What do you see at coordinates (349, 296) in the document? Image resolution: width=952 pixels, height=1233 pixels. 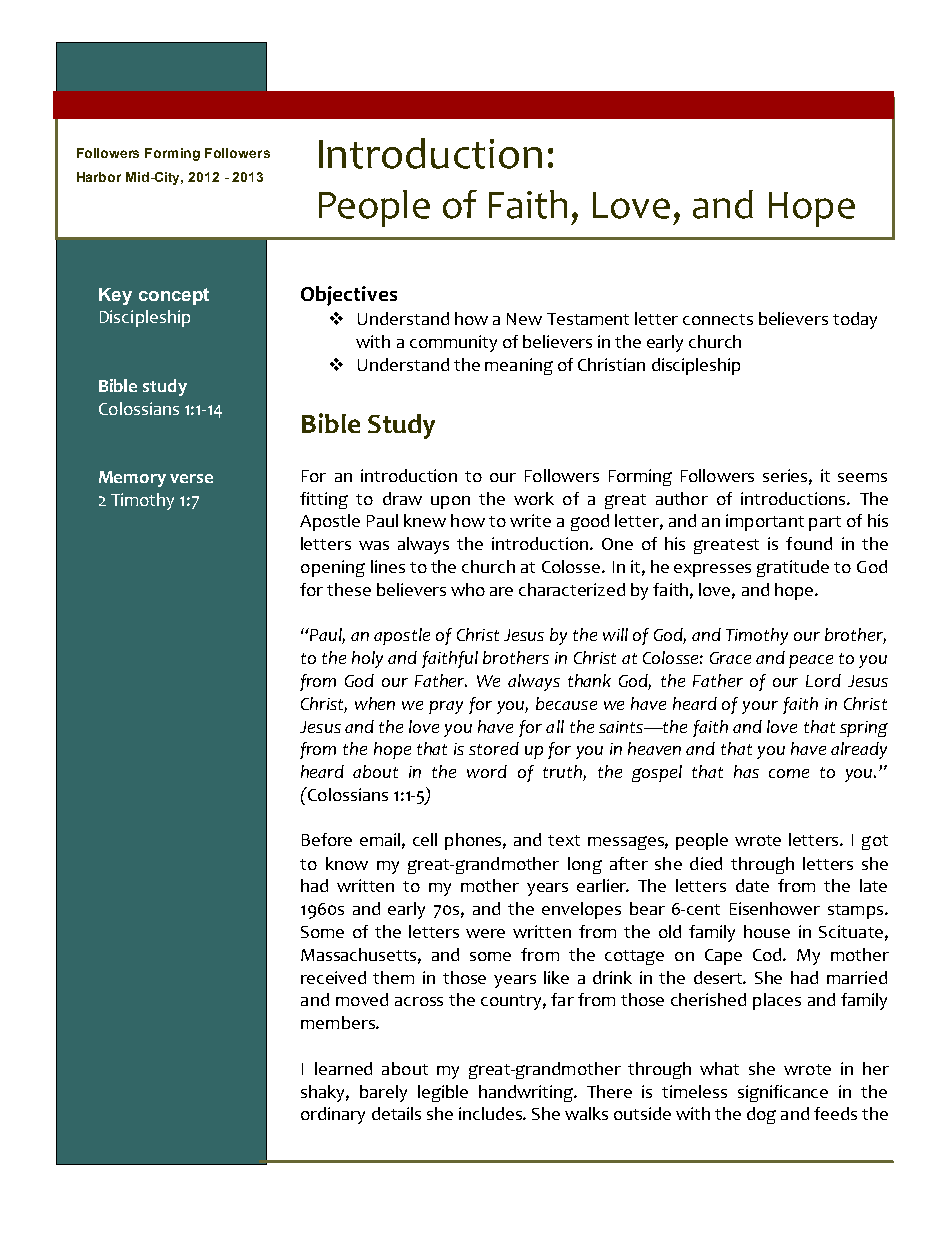 I see `Objectives` at bounding box center [349, 296].
